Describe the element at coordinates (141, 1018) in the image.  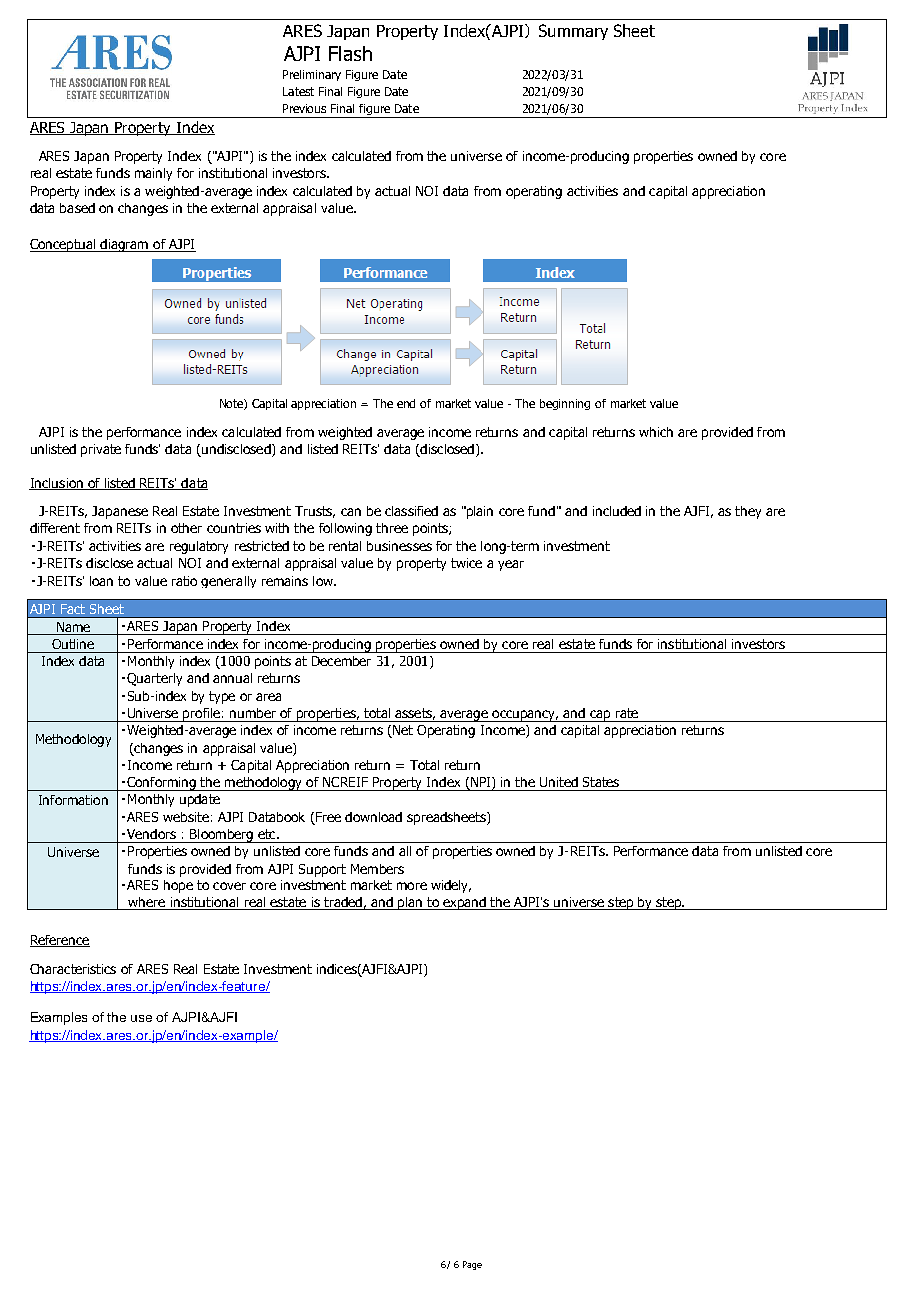
I see `use` at that location.
